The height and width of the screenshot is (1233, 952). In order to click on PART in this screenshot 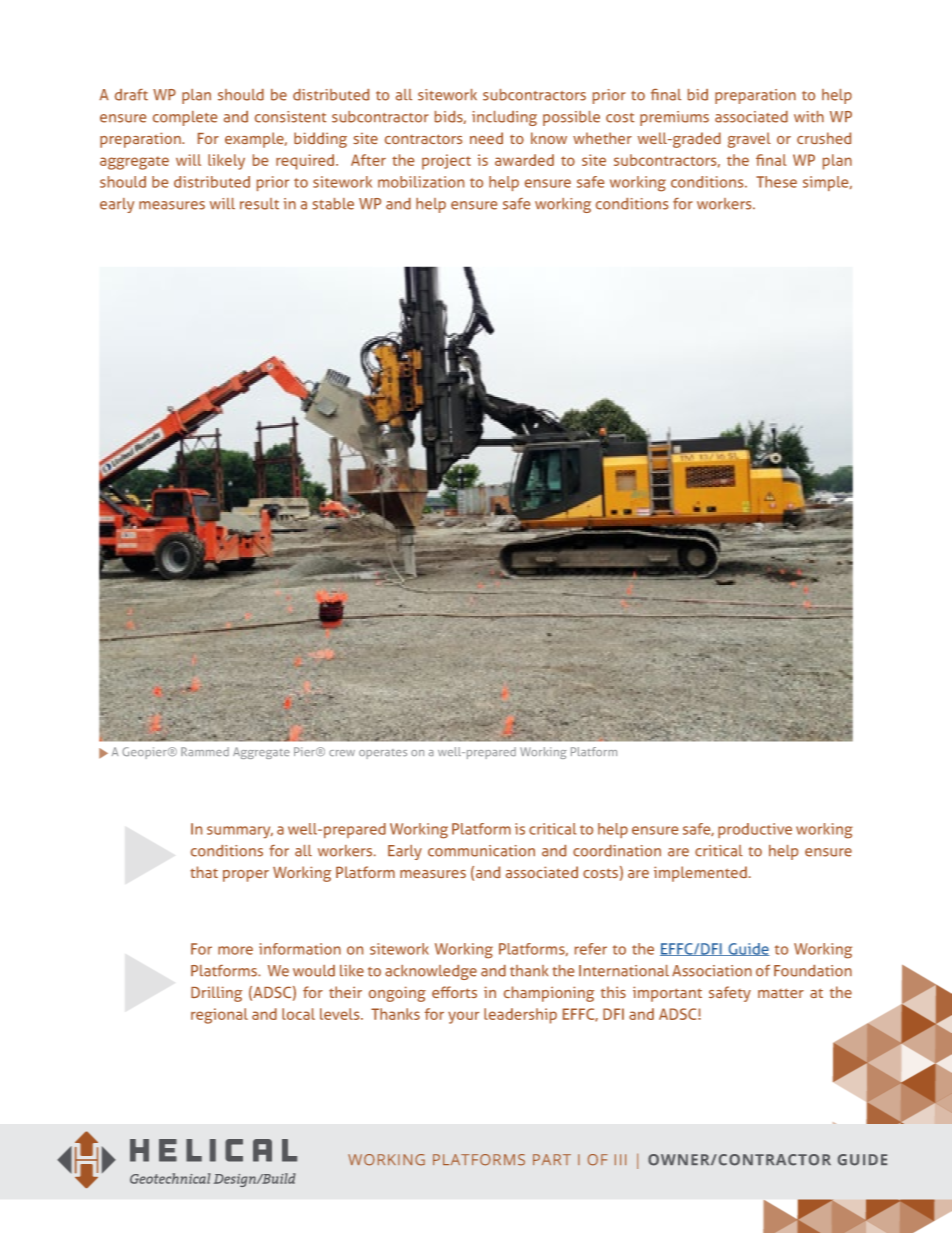, I will do `click(552, 1159)`.
